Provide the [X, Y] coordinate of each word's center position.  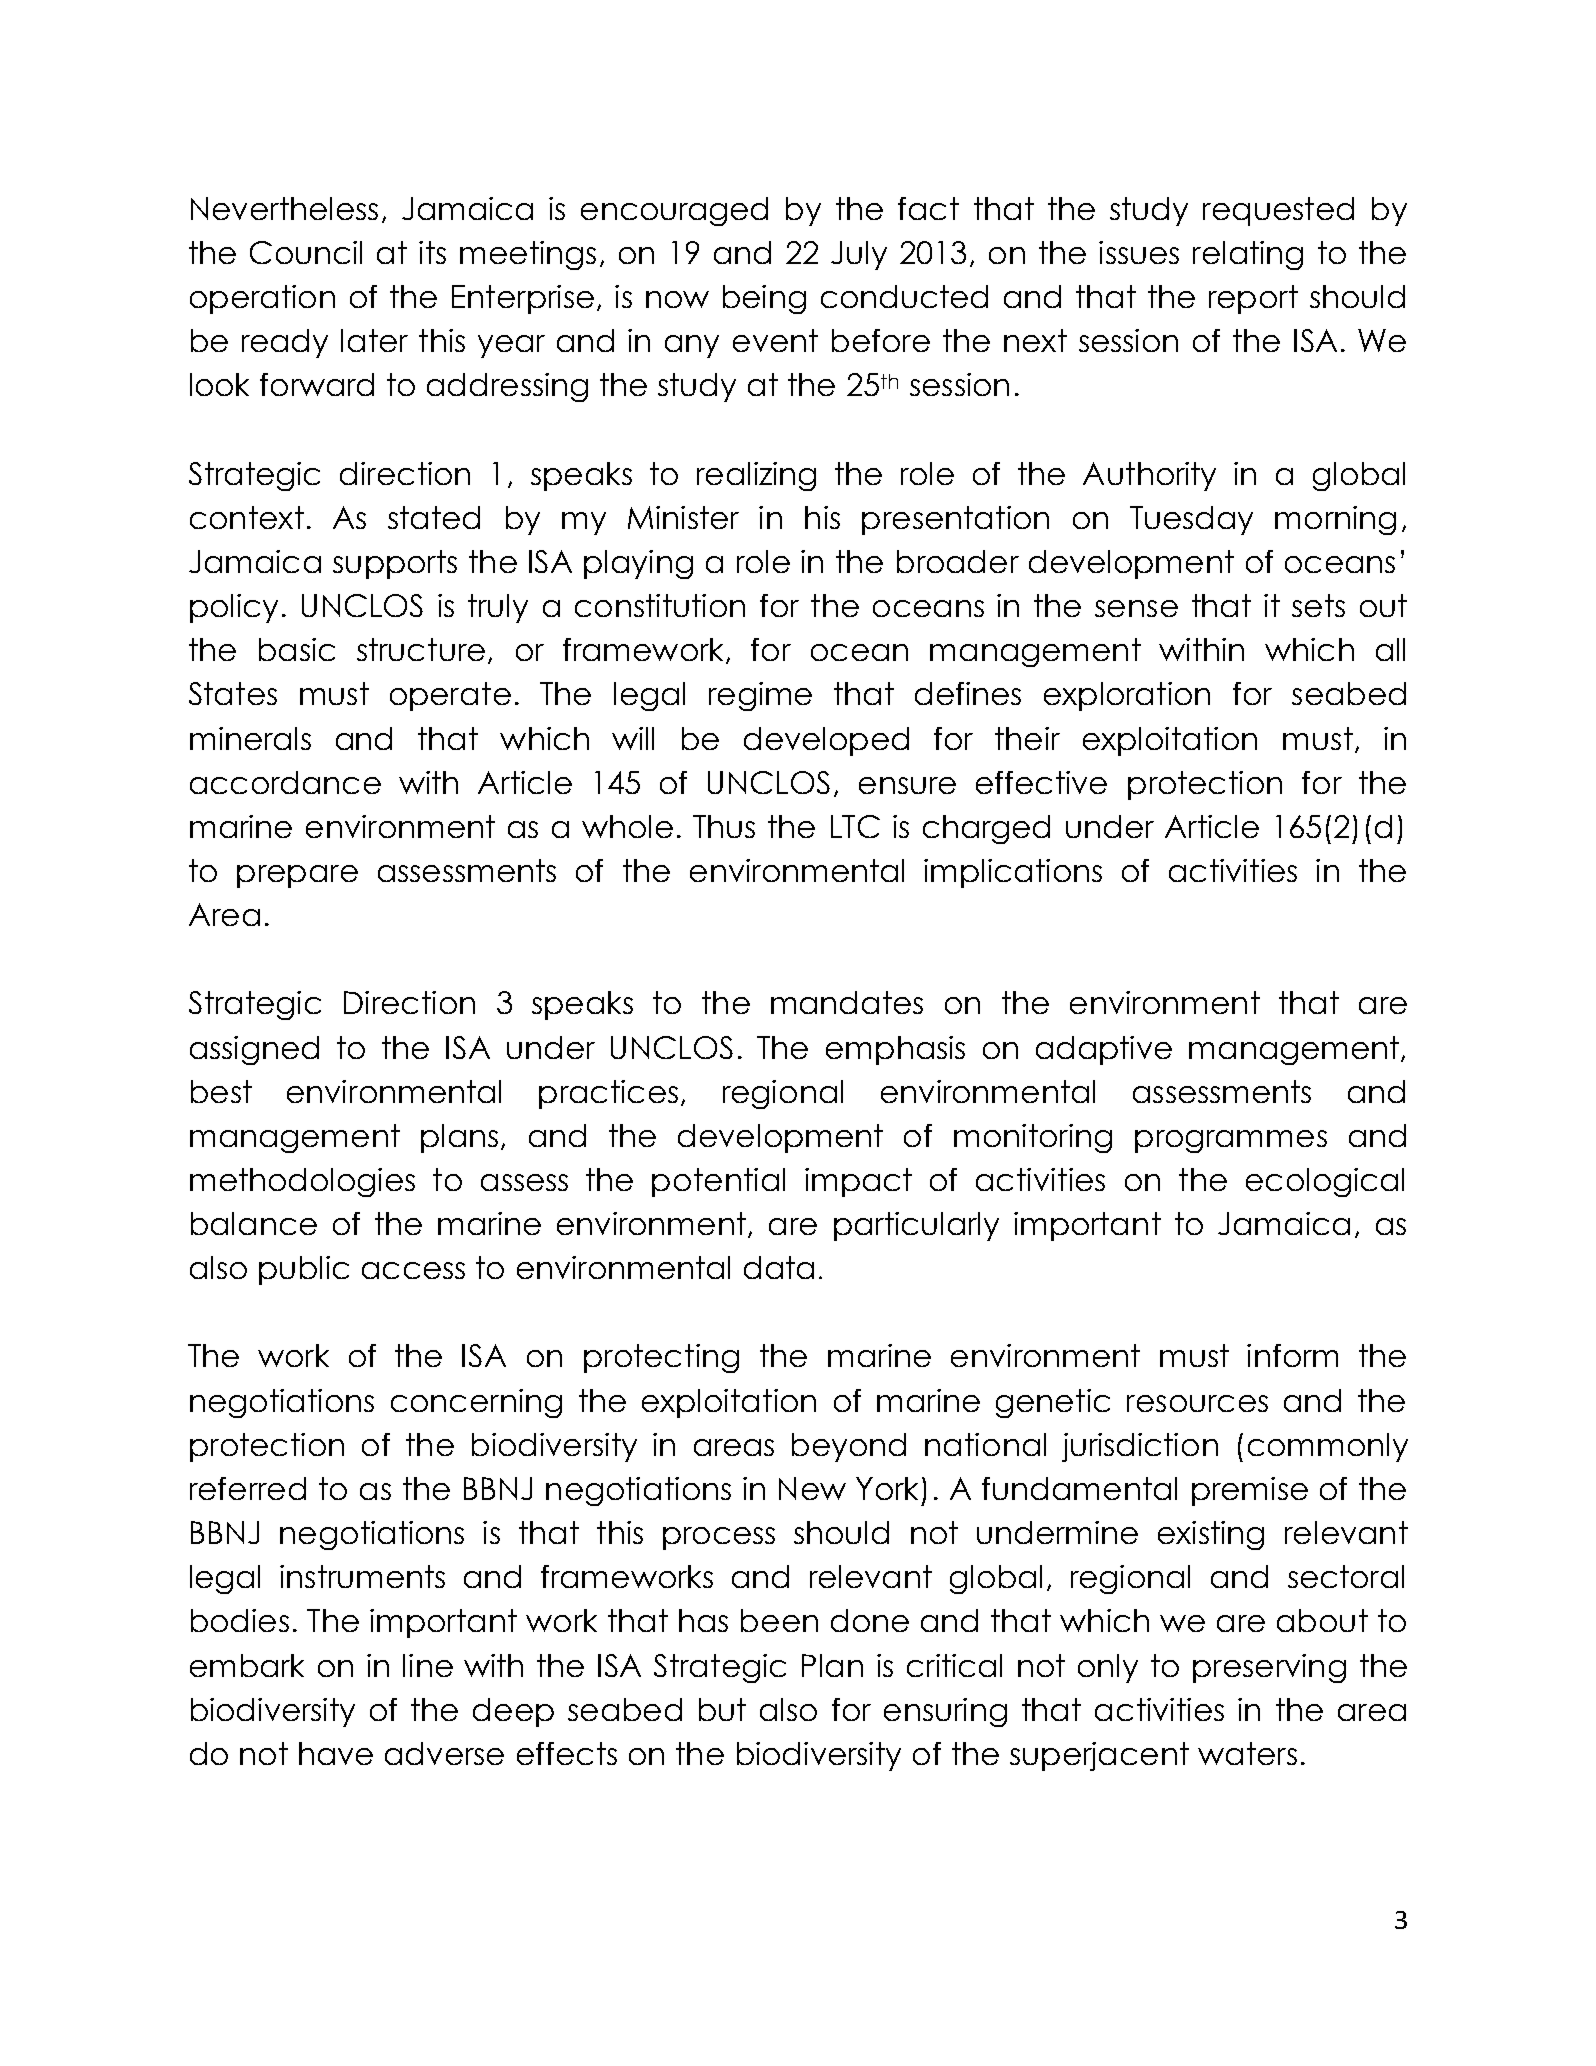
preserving [1269, 1668]
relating [1248, 255]
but [722, 1709]
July [859, 255]
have [336, 1753]
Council [306, 252]
